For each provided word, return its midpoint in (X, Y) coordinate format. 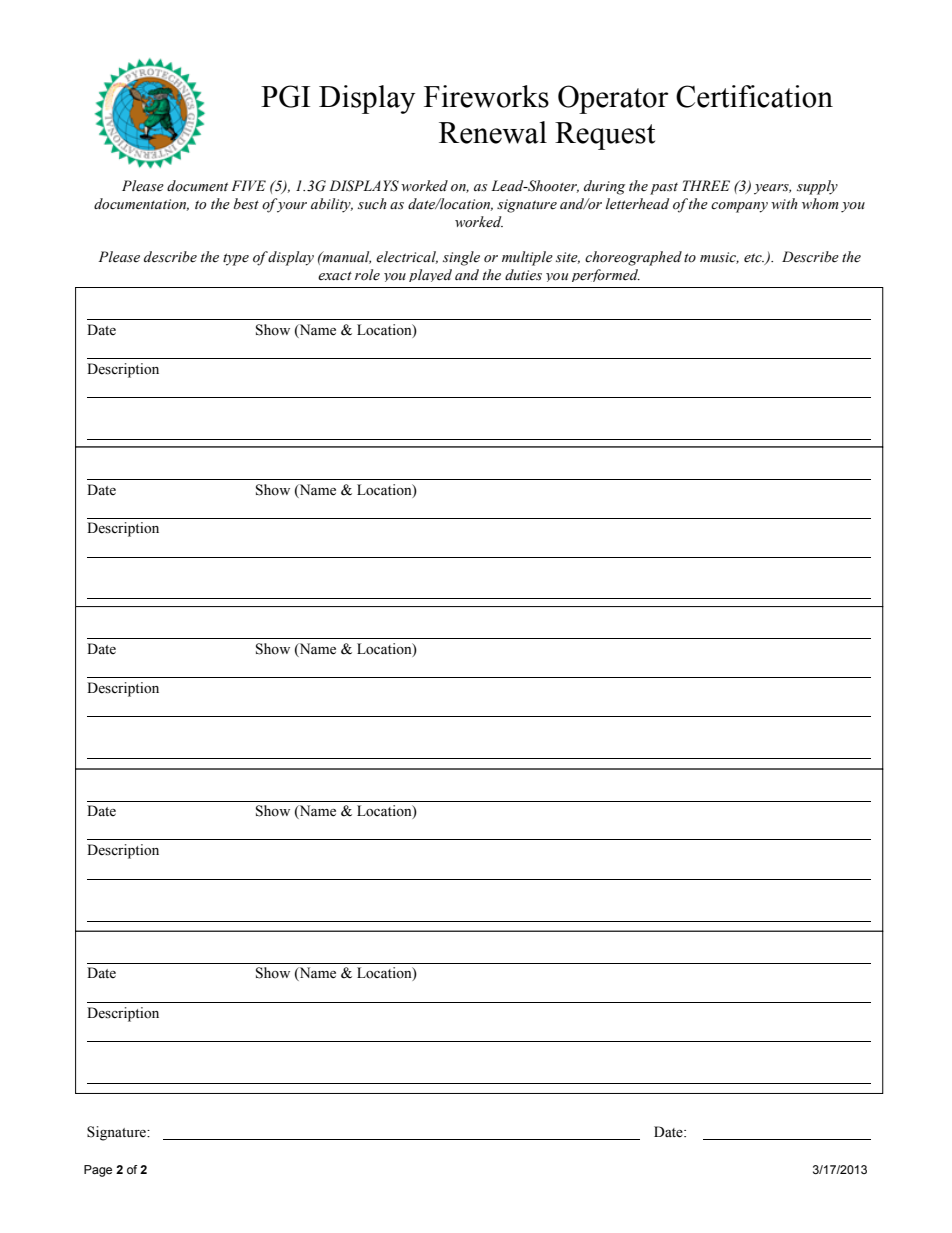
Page (98, 1171)
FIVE (248, 185)
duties (523, 275)
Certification (754, 96)
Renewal (493, 132)
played (430, 275)
